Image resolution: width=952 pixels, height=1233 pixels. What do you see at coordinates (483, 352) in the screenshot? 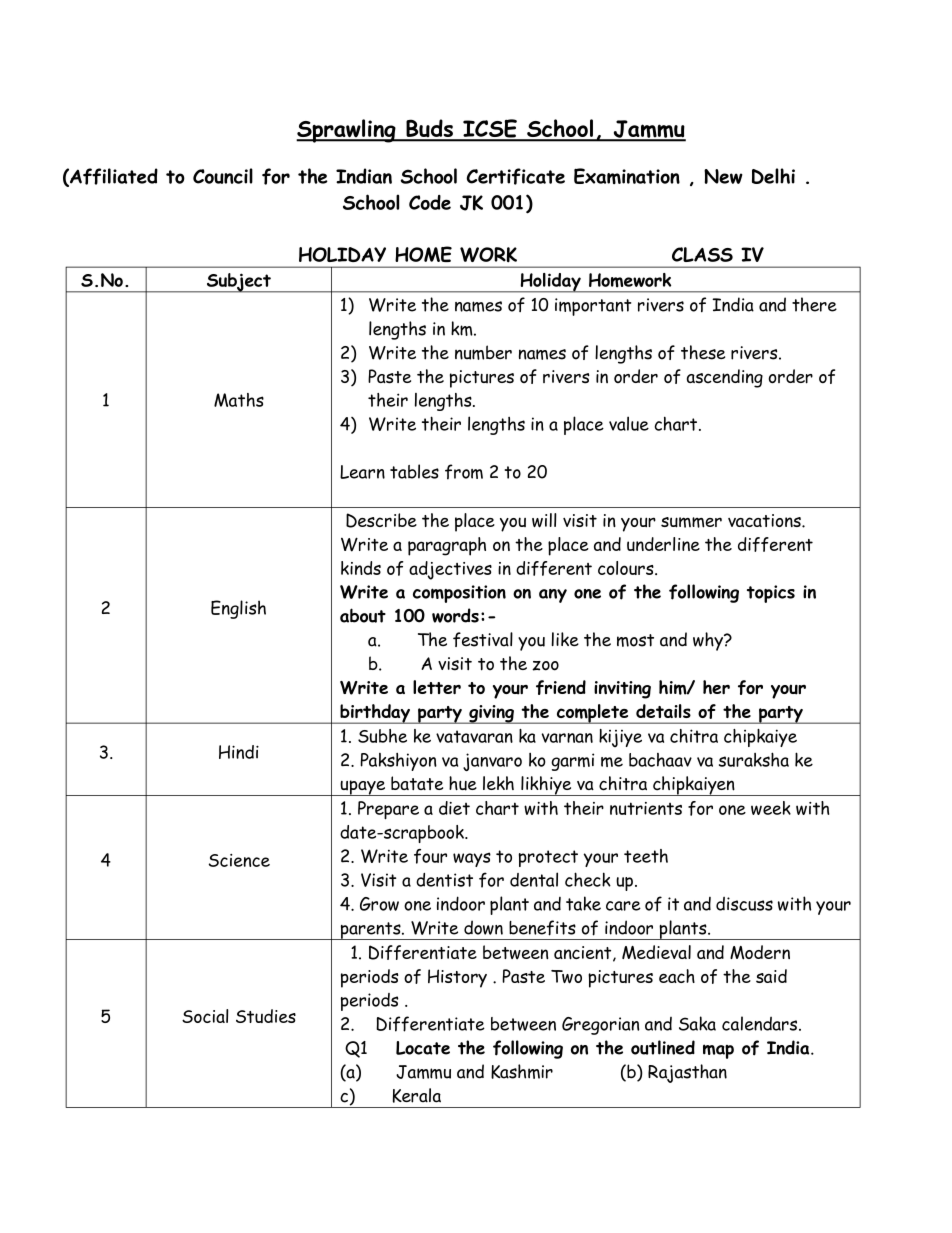
I see `number` at bounding box center [483, 352].
